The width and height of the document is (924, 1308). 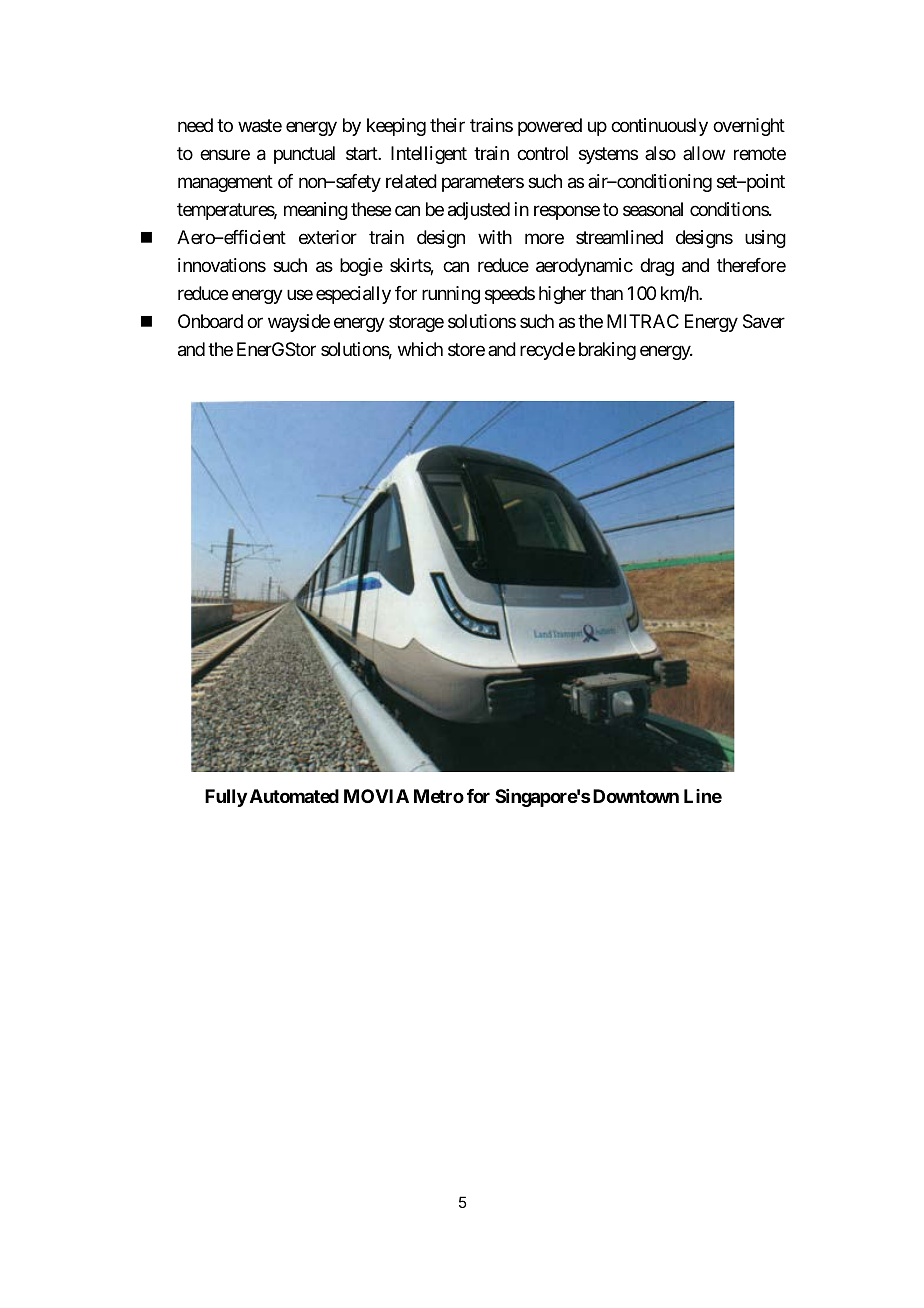 What do you see at coordinates (299, 323) in the document?
I see `wayside` at bounding box center [299, 323].
